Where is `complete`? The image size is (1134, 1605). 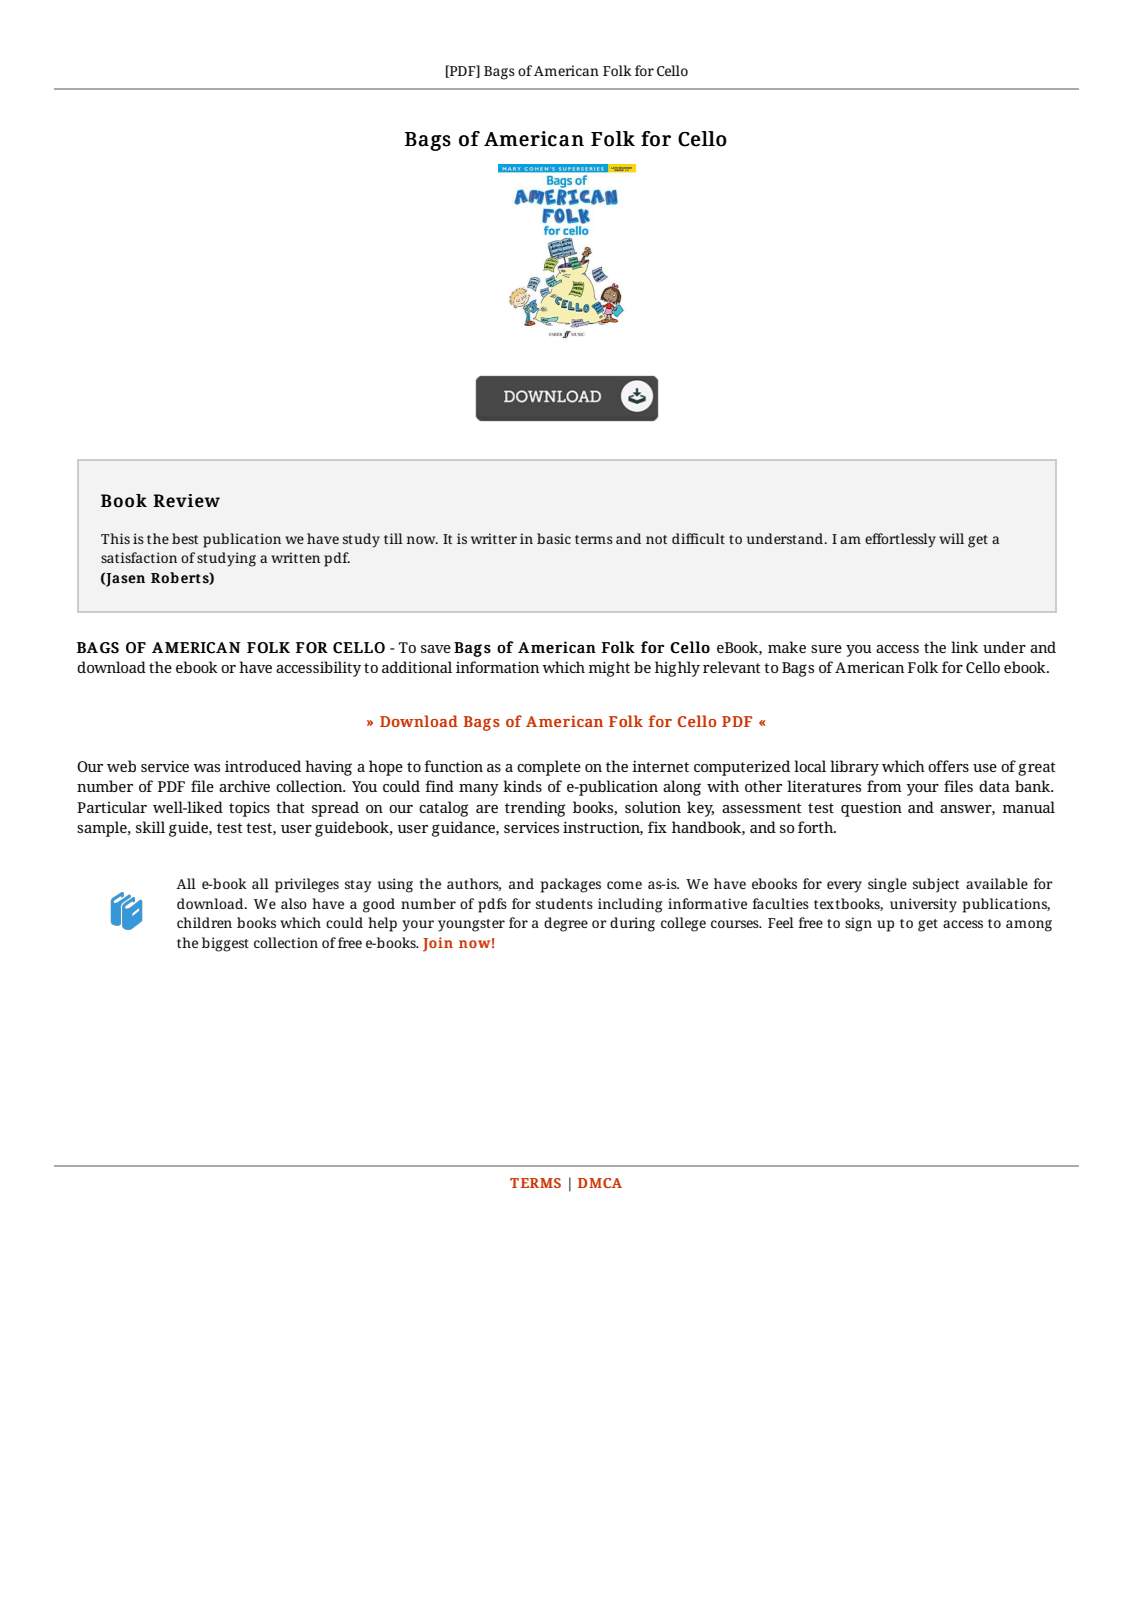 complete is located at coordinates (549, 768).
